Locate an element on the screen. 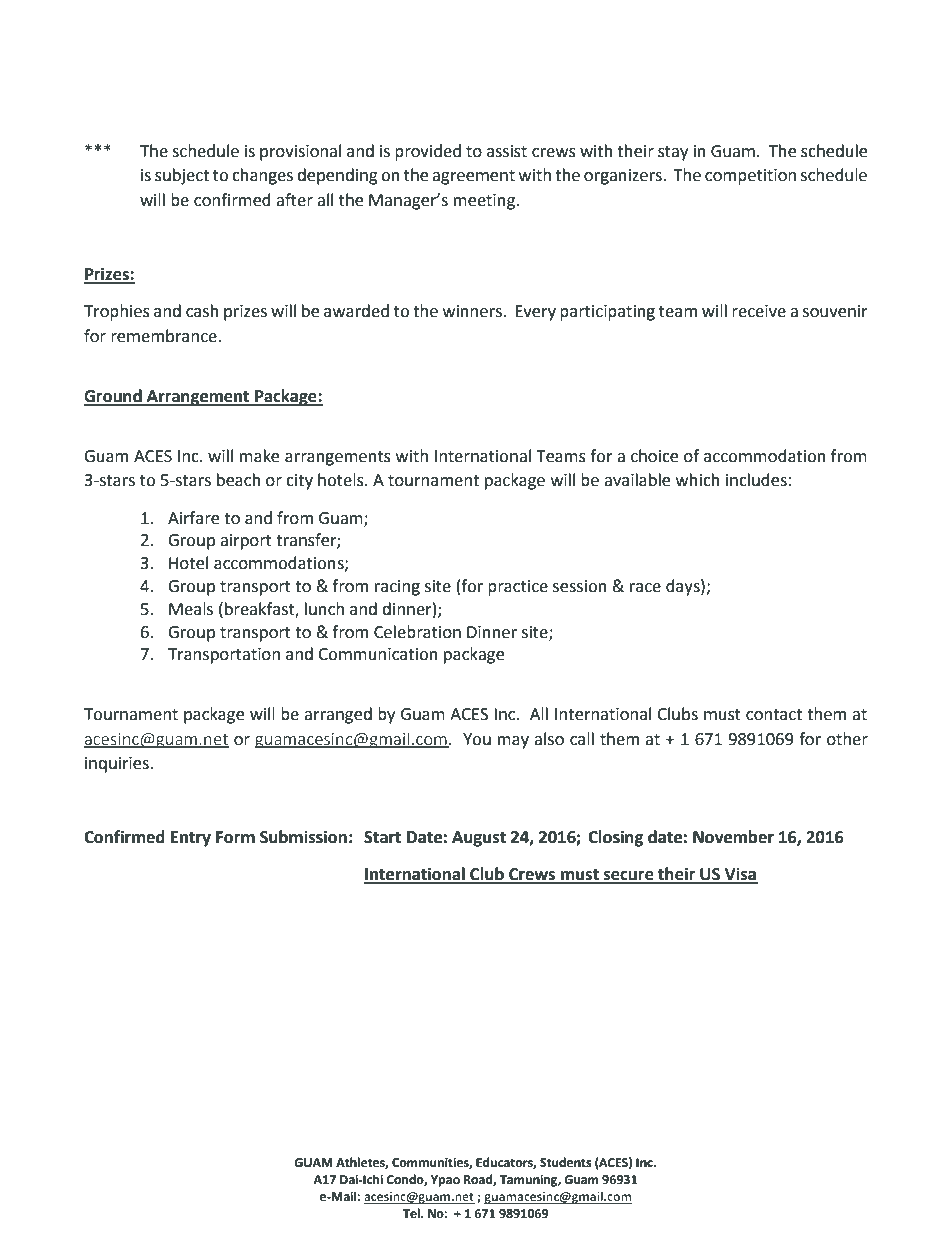 This screenshot has width=952, height=1233. Visa is located at coordinates (740, 875).
